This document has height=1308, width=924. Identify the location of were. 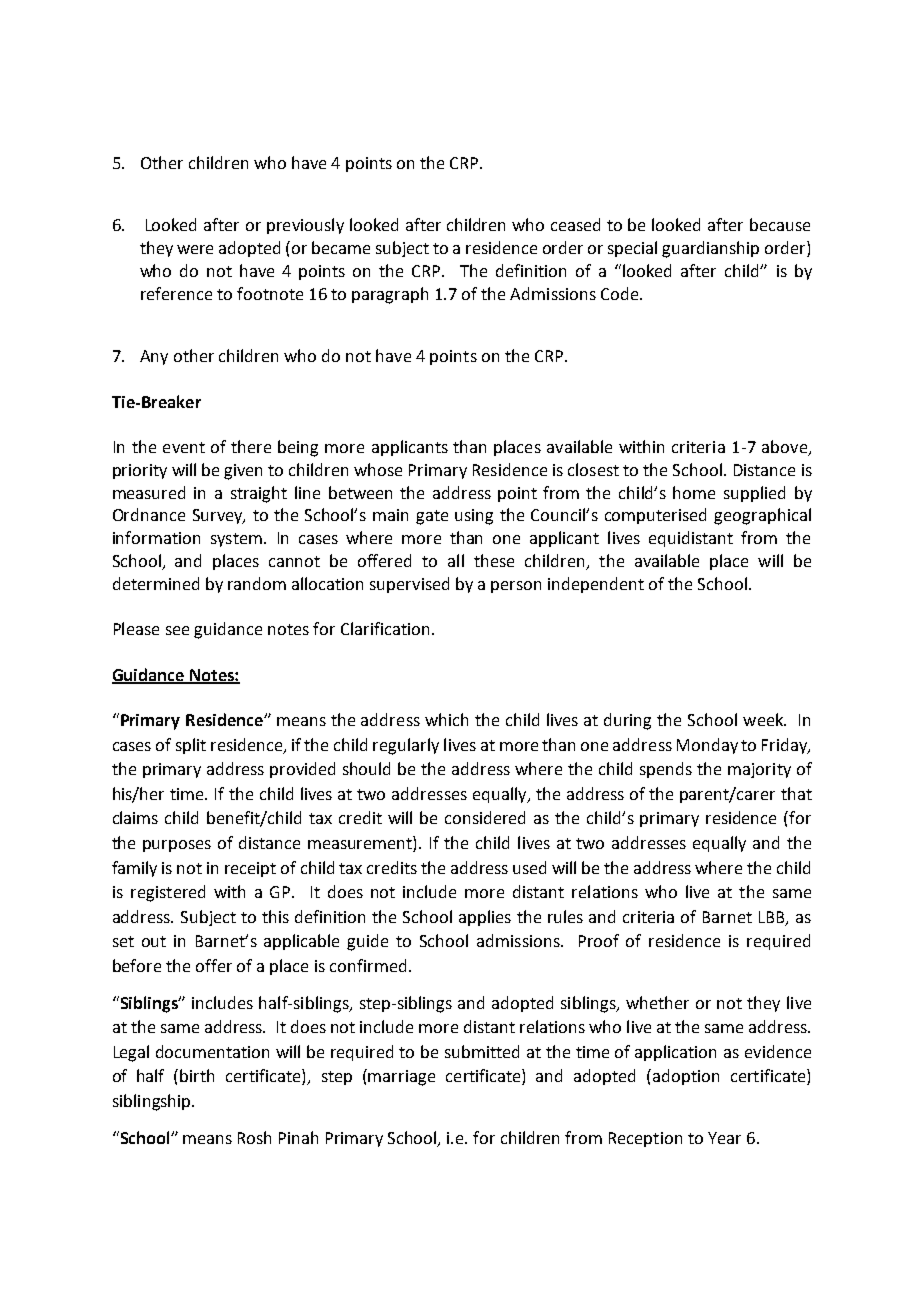
(195, 249).
